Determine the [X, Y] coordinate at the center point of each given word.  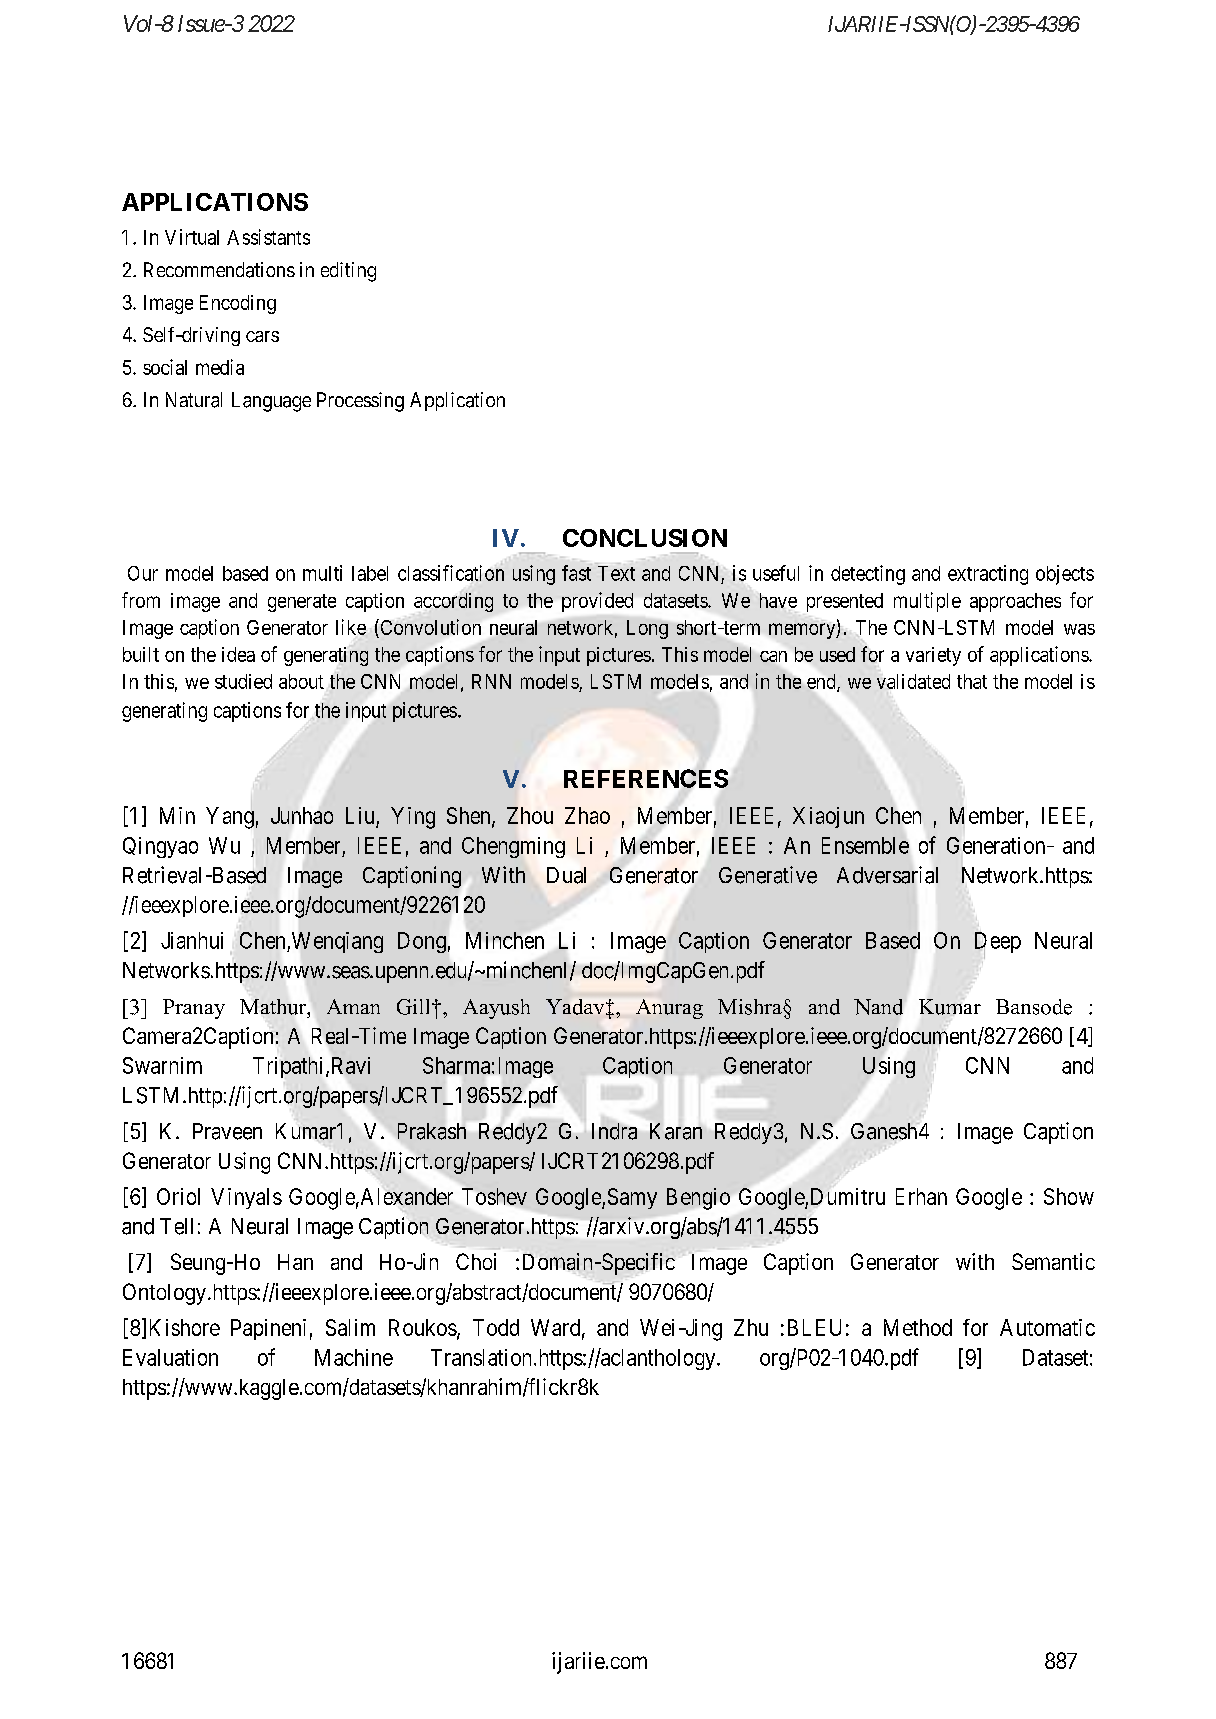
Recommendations [219, 270]
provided [597, 602]
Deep [998, 943]
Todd [496, 1327]
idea [238, 654]
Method [918, 1327]
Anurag [669, 1009]
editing [348, 272]
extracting [988, 575]
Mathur [274, 1007]
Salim [350, 1327]
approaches [1015, 602]
